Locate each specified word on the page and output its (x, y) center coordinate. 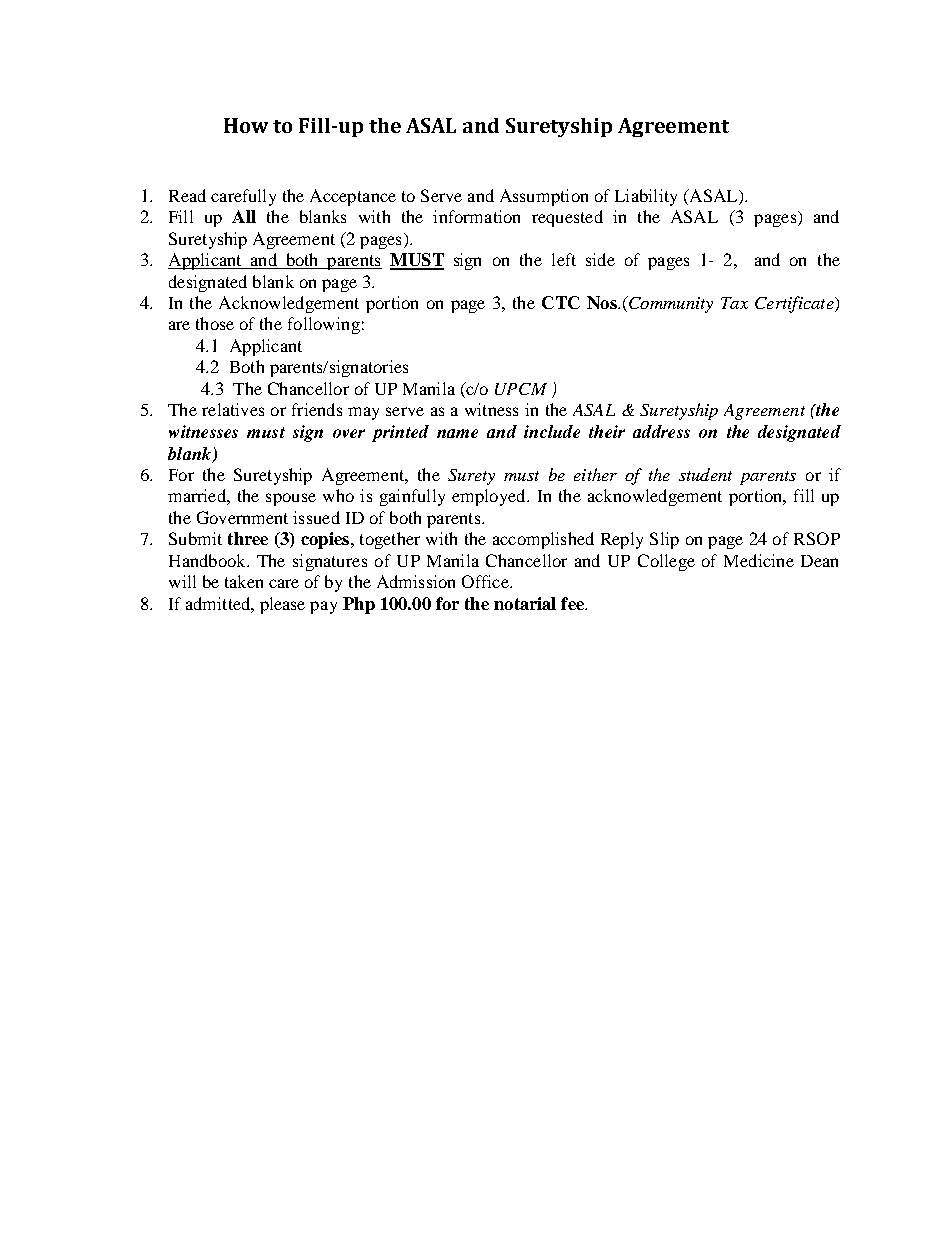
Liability (646, 197)
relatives (233, 409)
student (705, 474)
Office (486, 581)
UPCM (521, 389)
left (564, 259)
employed (490, 497)
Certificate (795, 304)
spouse (291, 499)
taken (244, 581)
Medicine (759, 560)
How (246, 125)
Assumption (544, 197)
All (244, 216)
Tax (734, 303)
